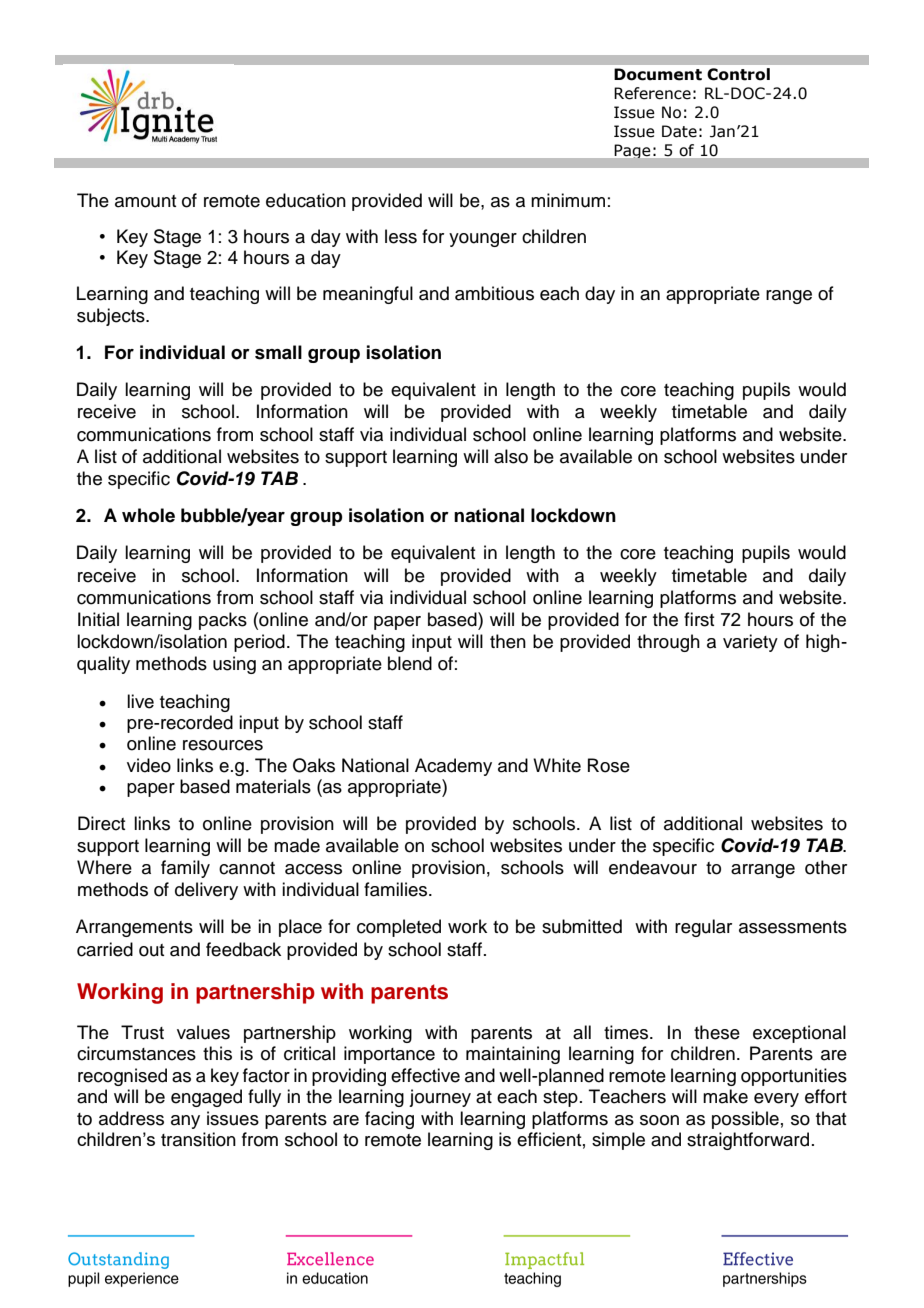 This screenshot has width=924, height=1308. What do you see at coordinates (185, 1122) in the screenshot?
I see `any` at bounding box center [185, 1122].
